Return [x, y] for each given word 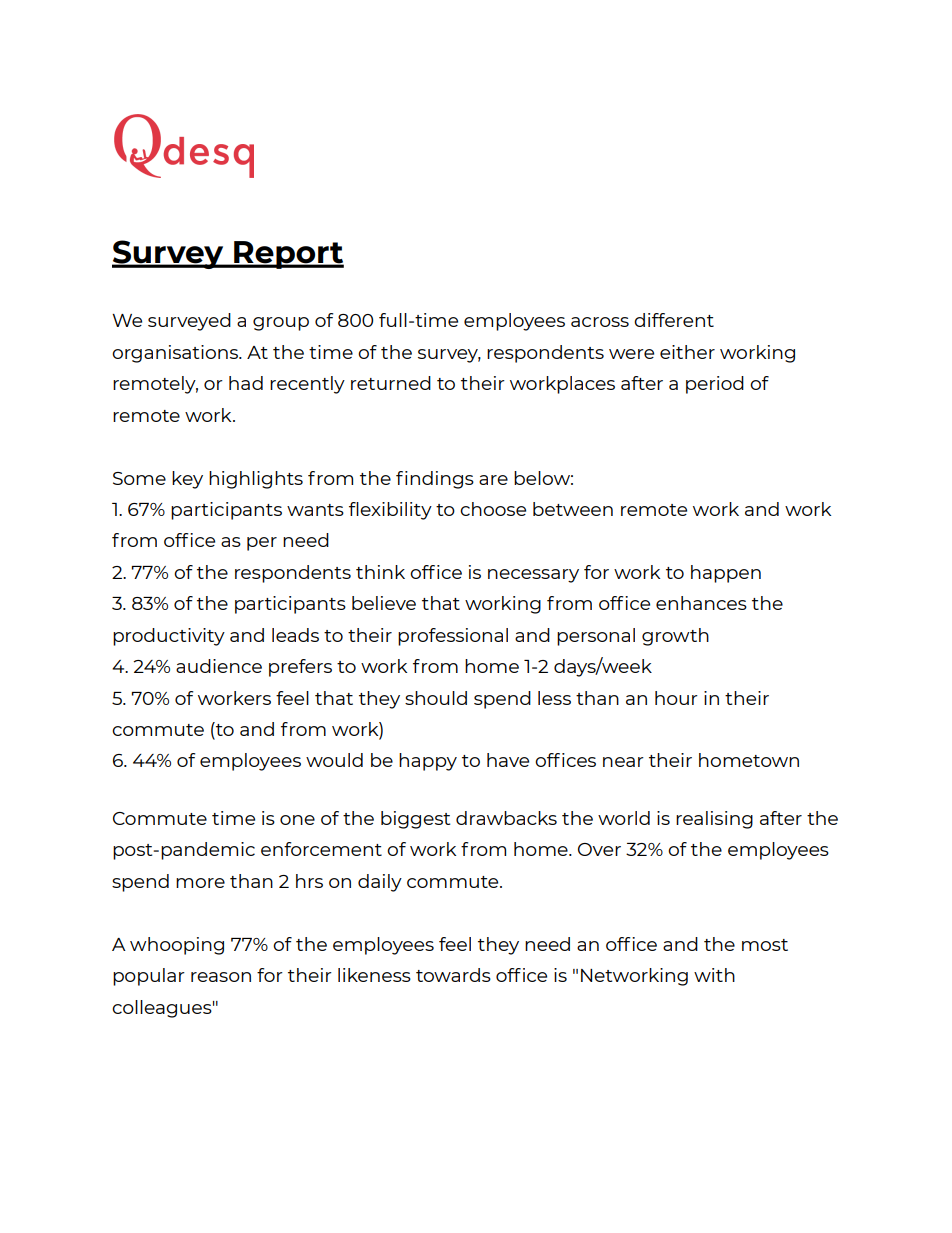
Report [288, 255]
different [674, 320]
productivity [169, 637]
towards [453, 975]
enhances [701, 603]
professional [453, 637]
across [600, 322]
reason [221, 977]
